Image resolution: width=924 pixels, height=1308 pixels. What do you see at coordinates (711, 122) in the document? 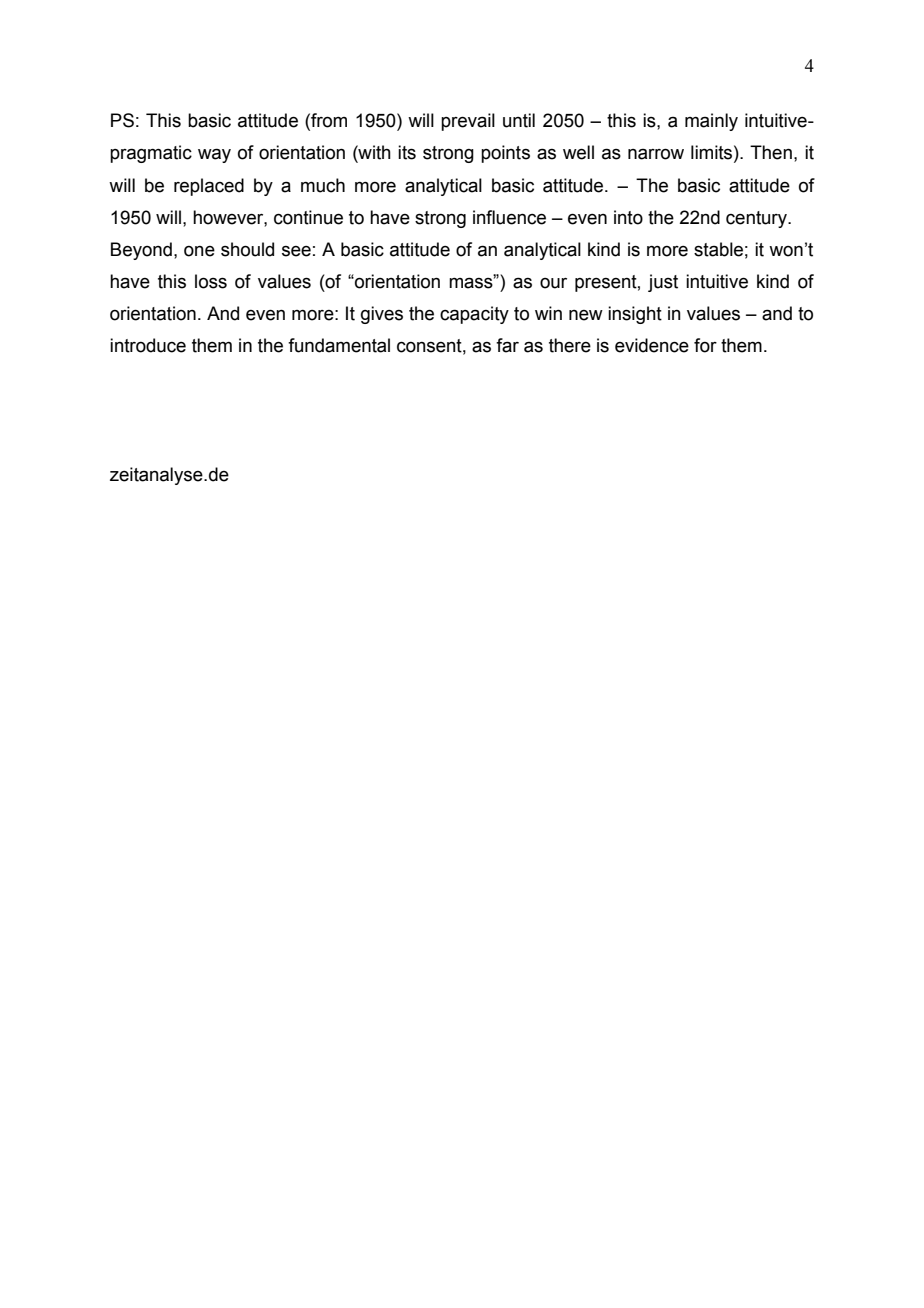
I see `mainly` at bounding box center [711, 122].
